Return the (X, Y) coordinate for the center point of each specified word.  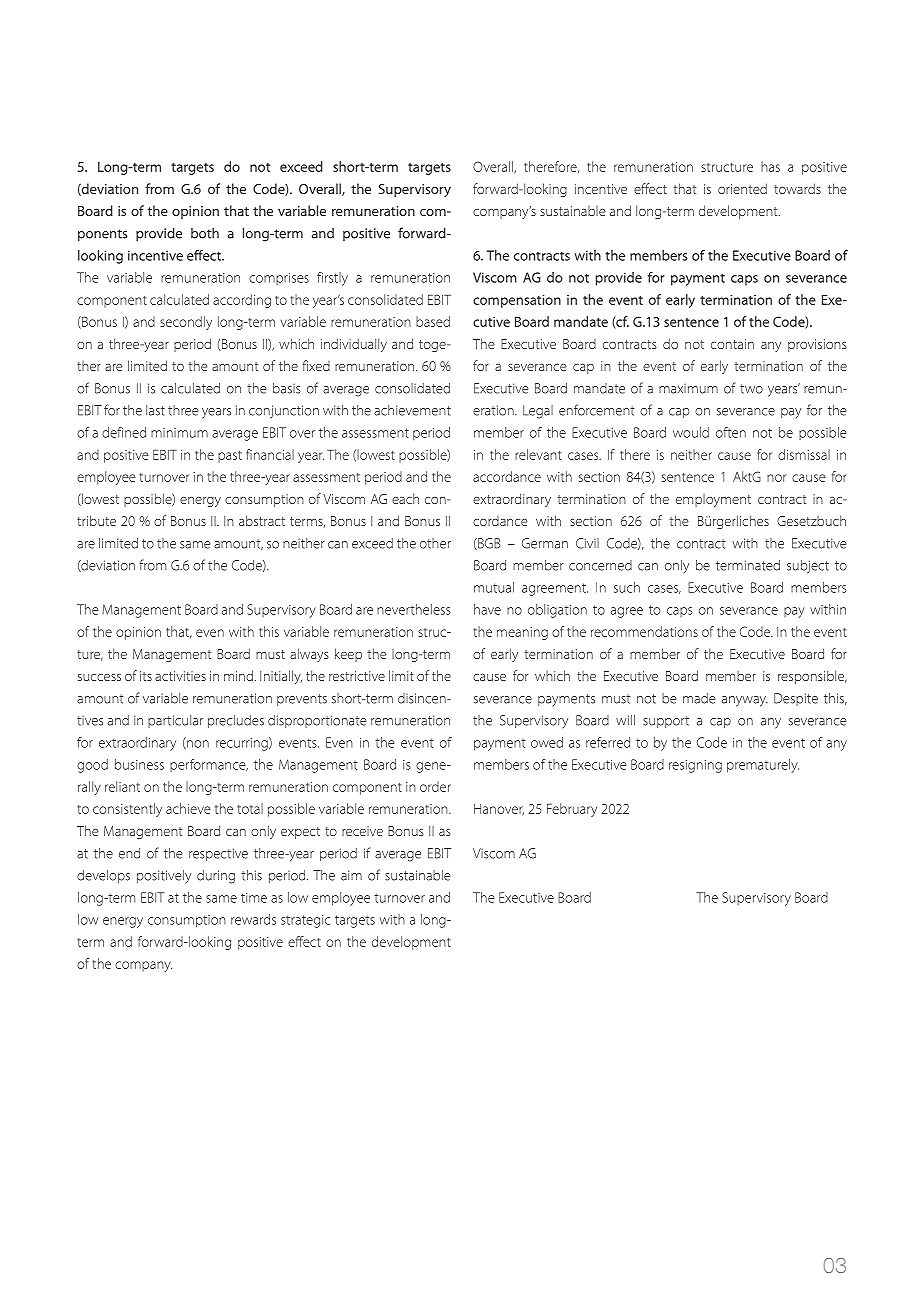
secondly (186, 323)
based (433, 321)
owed (547, 742)
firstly (332, 279)
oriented (742, 188)
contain (732, 344)
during (216, 877)
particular (175, 721)
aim (351, 875)
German (545, 543)
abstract (262, 520)
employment (713, 500)
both (205, 233)
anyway (745, 701)
